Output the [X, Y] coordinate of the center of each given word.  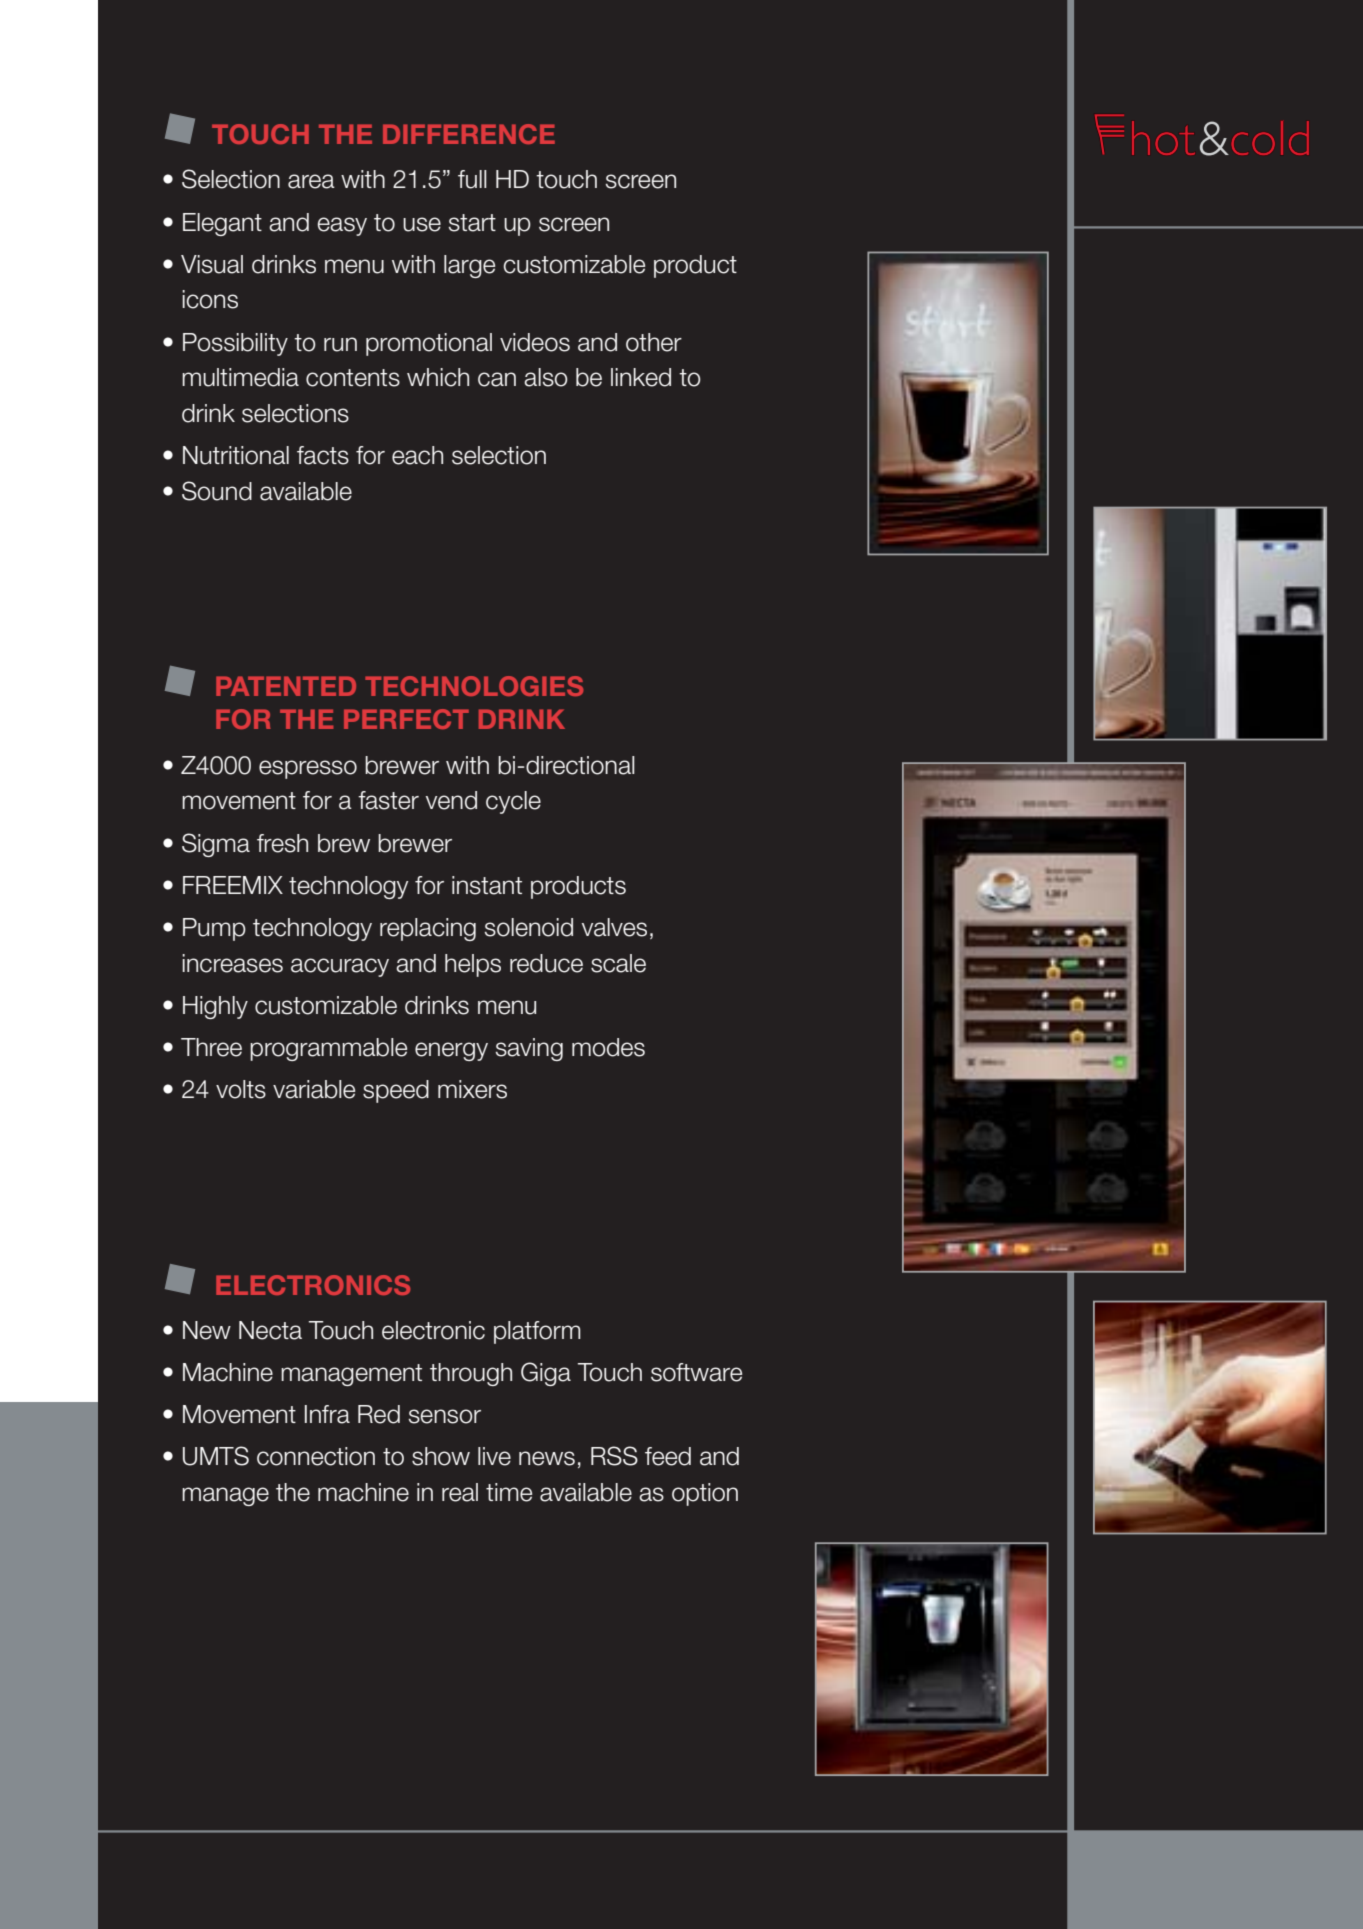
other [654, 342]
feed [668, 1456]
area [311, 181]
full [472, 179]
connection [316, 1456]
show [441, 1456]
